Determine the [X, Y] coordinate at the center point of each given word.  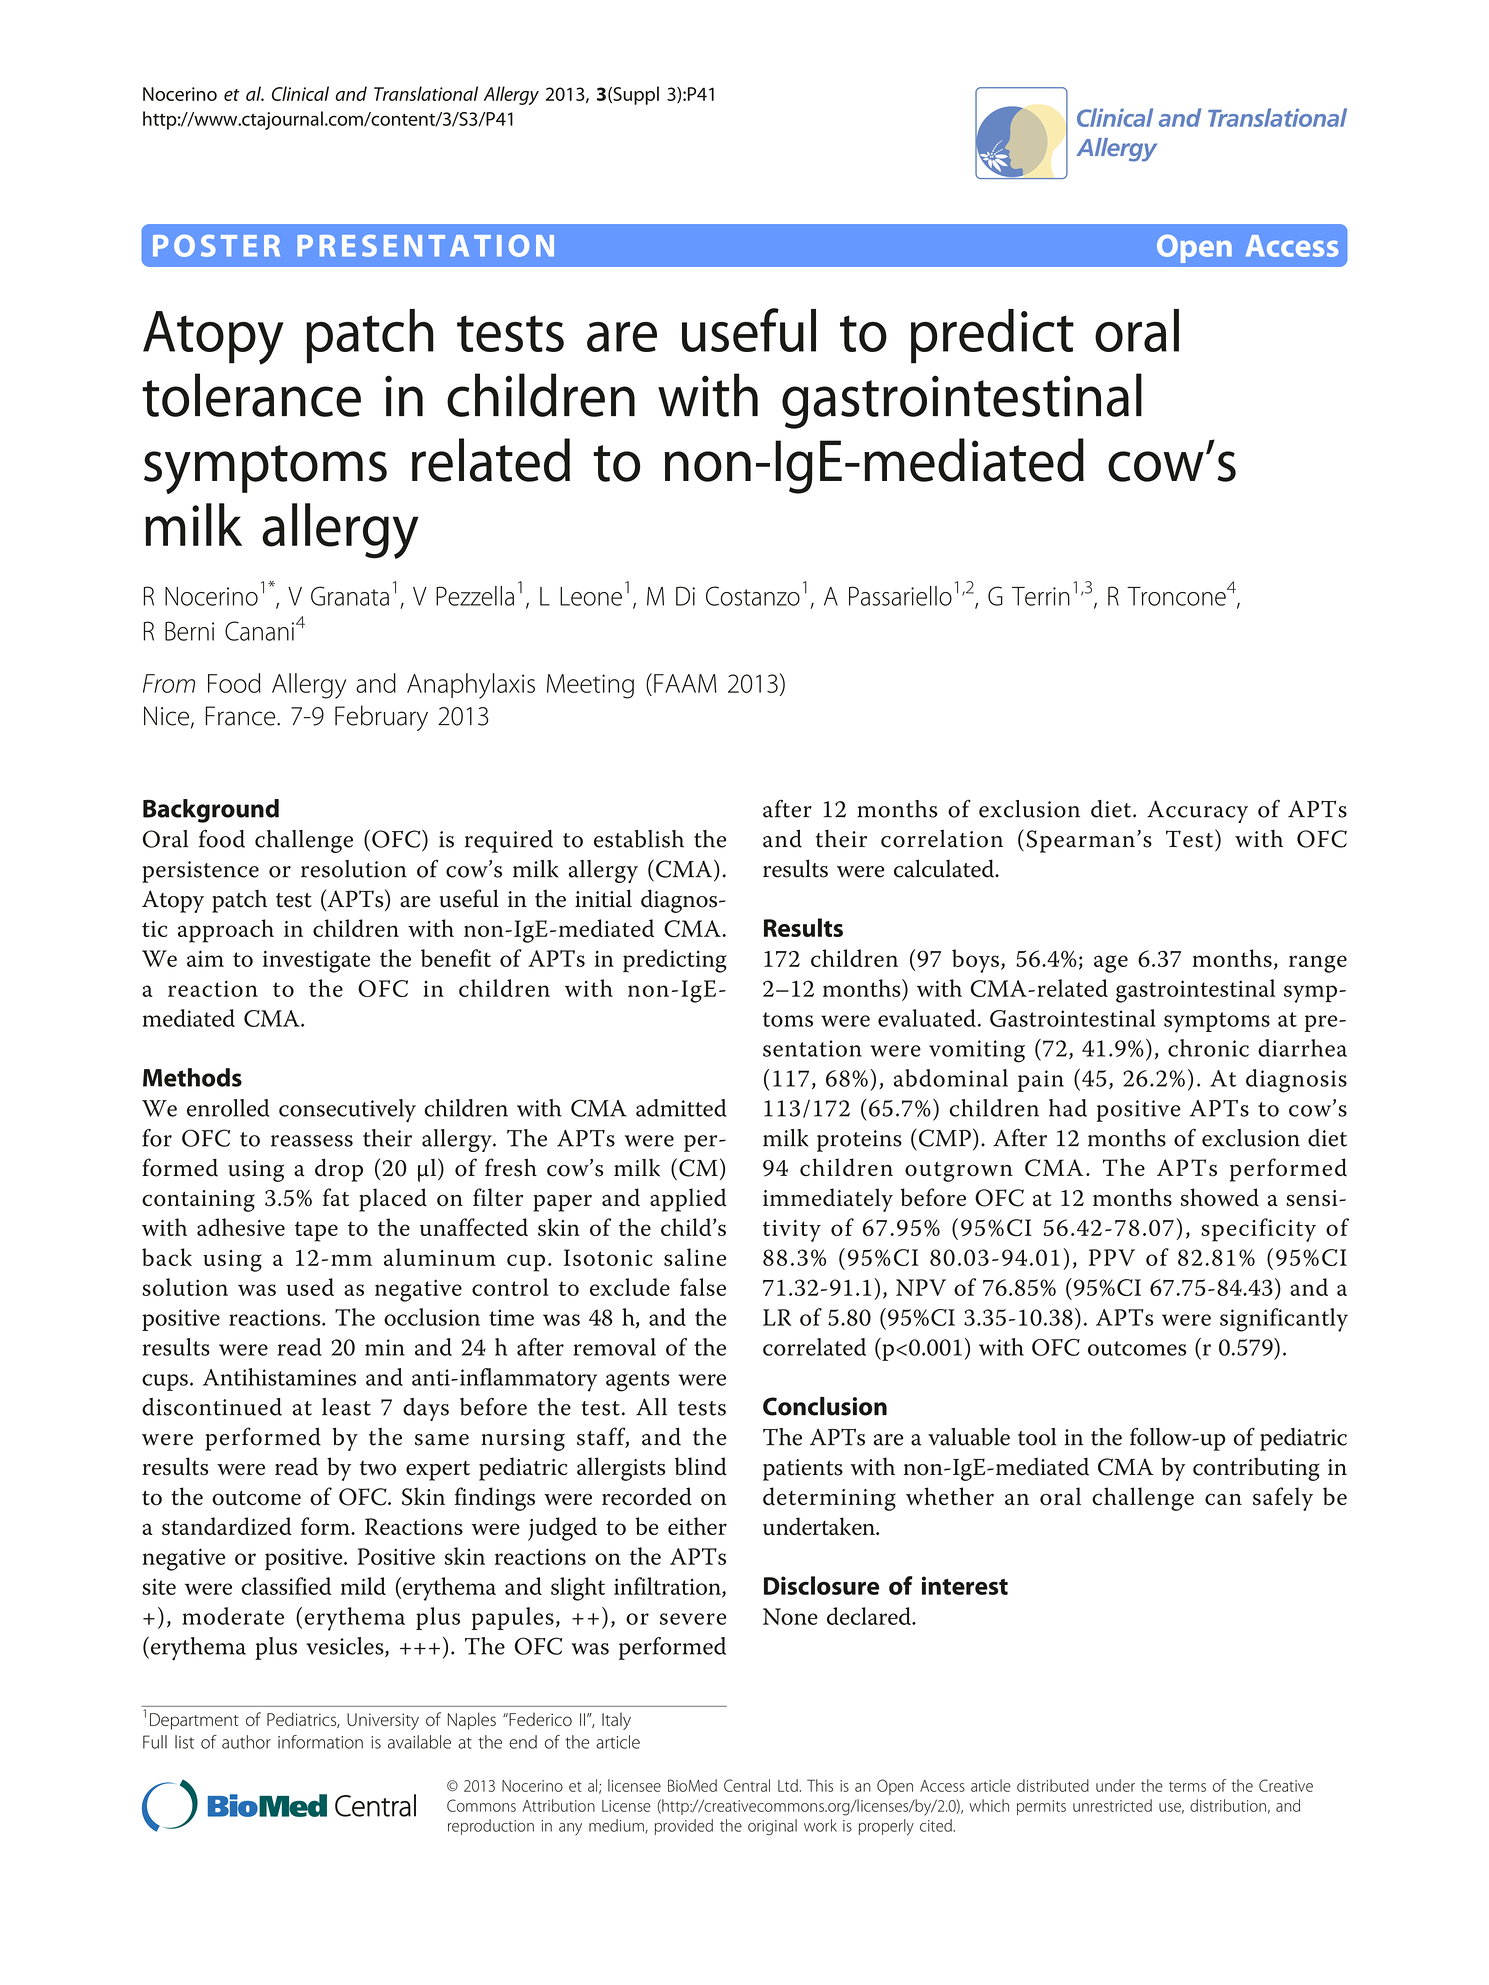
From [169, 683]
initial [603, 898]
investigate [317, 961]
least [346, 1407]
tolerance [251, 395]
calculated [945, 868]
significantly [1284, 1320]
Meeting [590, 686]
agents [638, 1381]
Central [747, 1785]
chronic [1208, 1048]
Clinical [300, 93]
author [246, 1742]
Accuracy [1197, 812]
